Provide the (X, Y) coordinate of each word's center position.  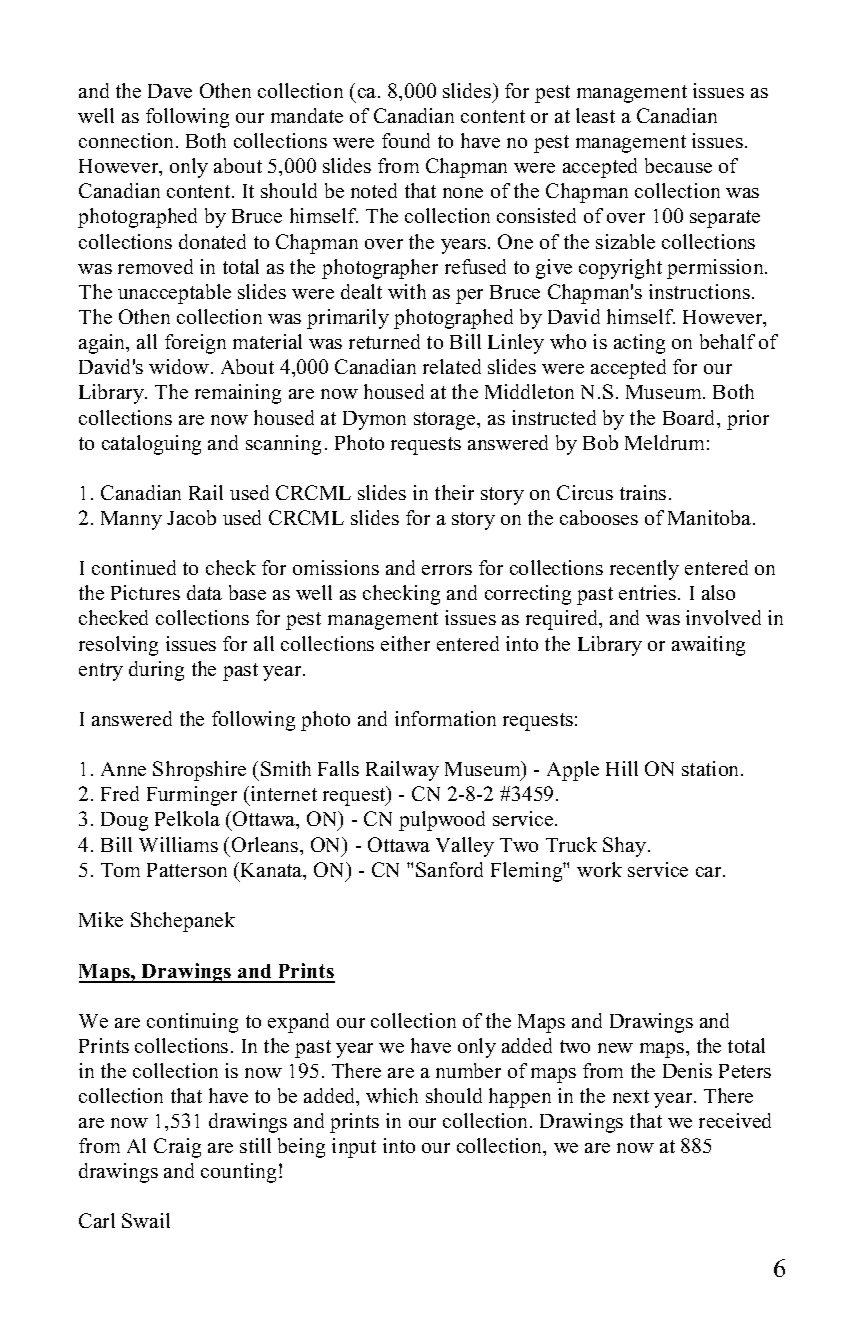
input (354, 1148)
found (406, 140)
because (678, 165)
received (735, 1120)
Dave (170, 91)
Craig (177, 1148)
